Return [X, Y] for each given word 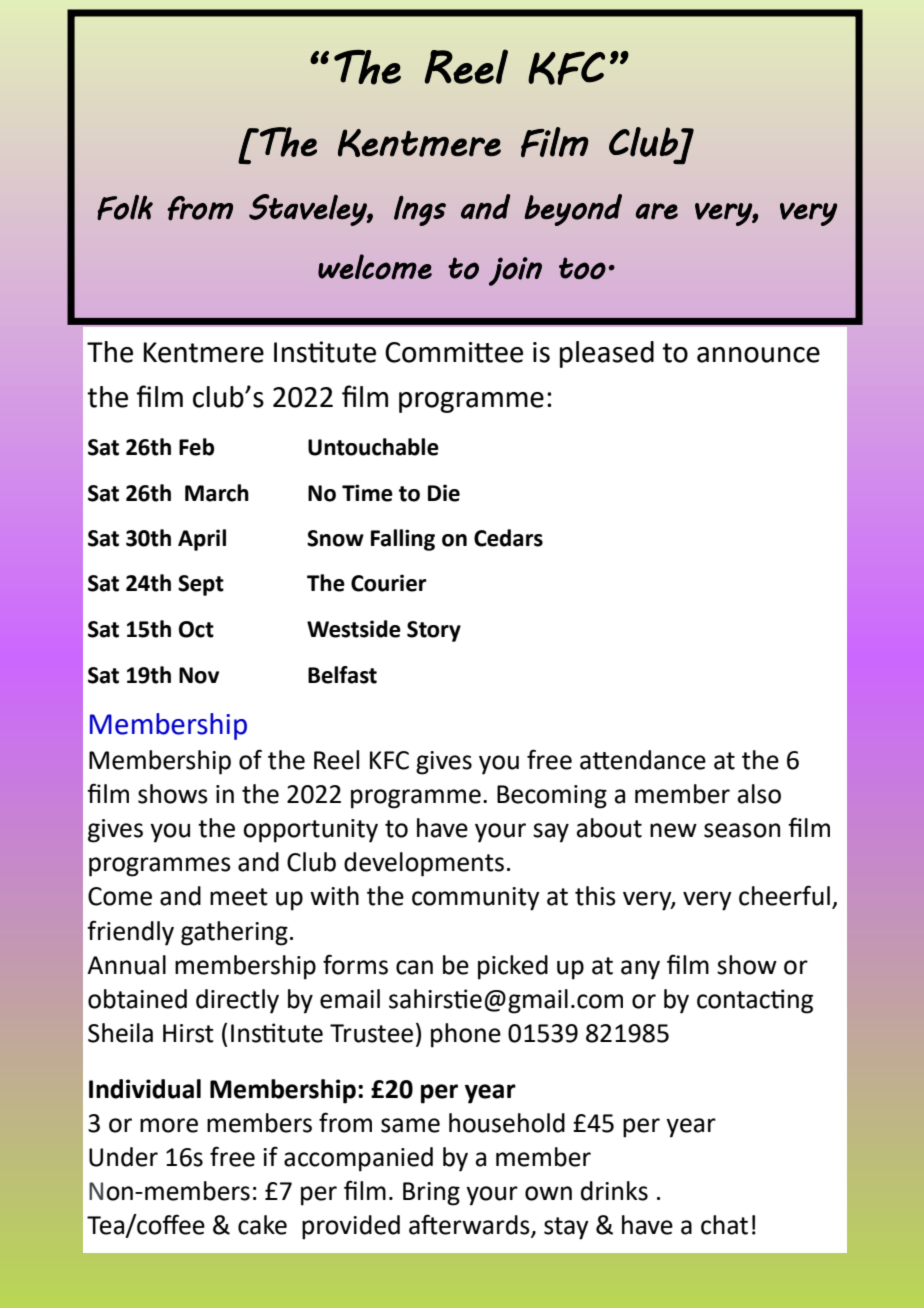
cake [262, 1225]
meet [239, 897]
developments [424, 864]
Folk [125, 207]
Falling [403, 540]
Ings [420, 210]
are [657, 211]
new [673, 830]
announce [758, 355]
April [202, 540]
